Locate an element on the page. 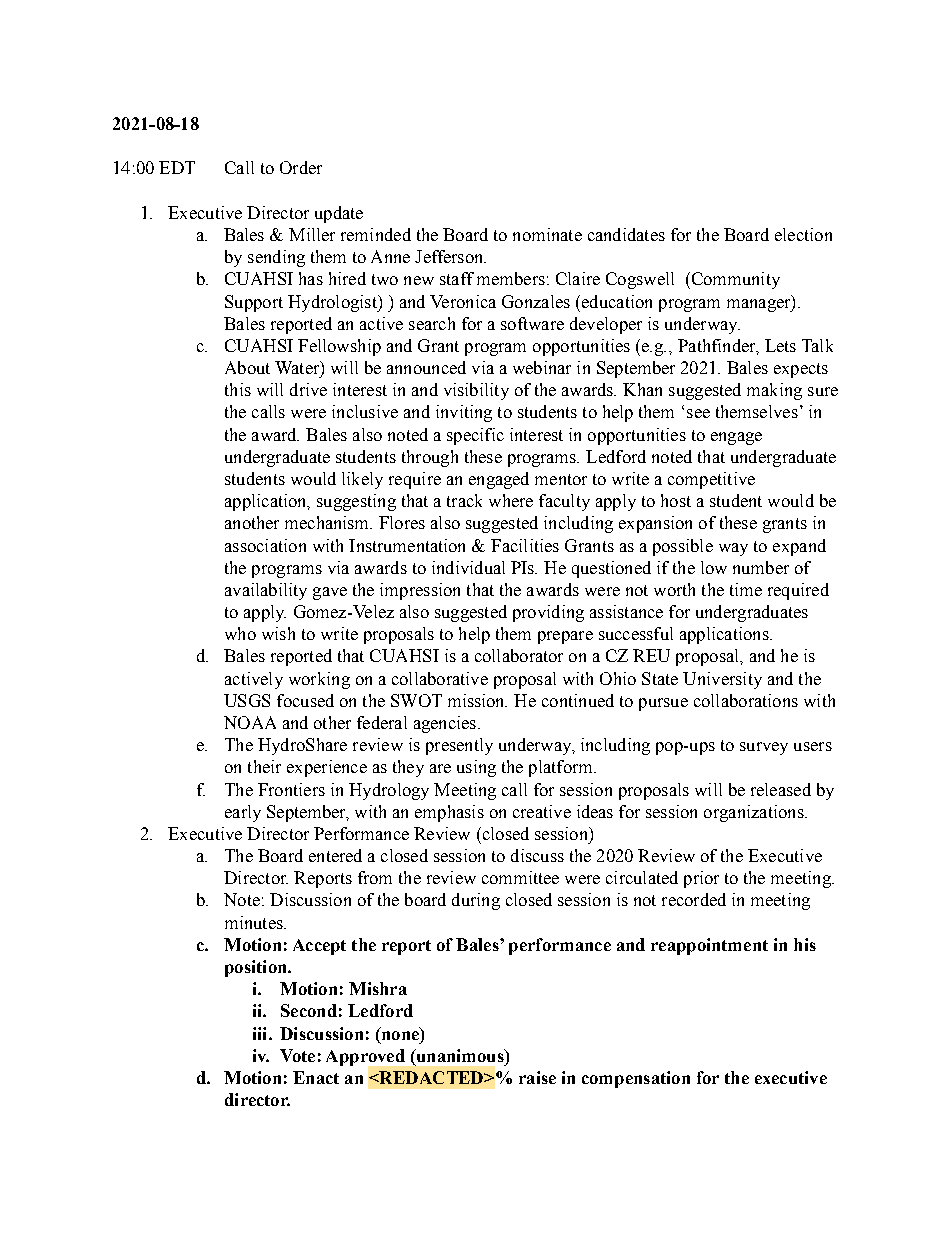 Image resolution: width=952 pixels, height=1233 pixels. nominate is located at coordinates (547, 234).
